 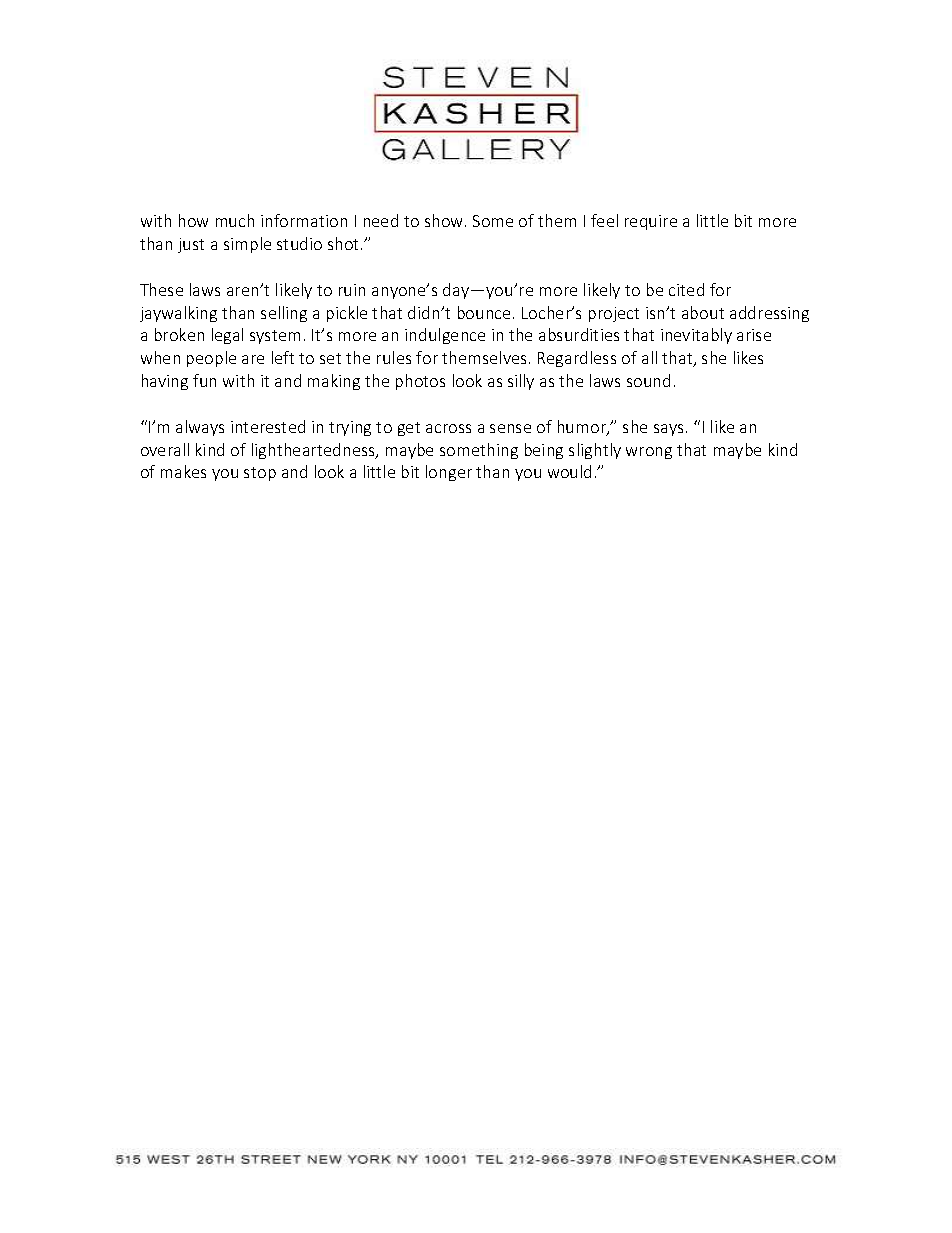 I want to click on stop, so click(x=260, y=474).
